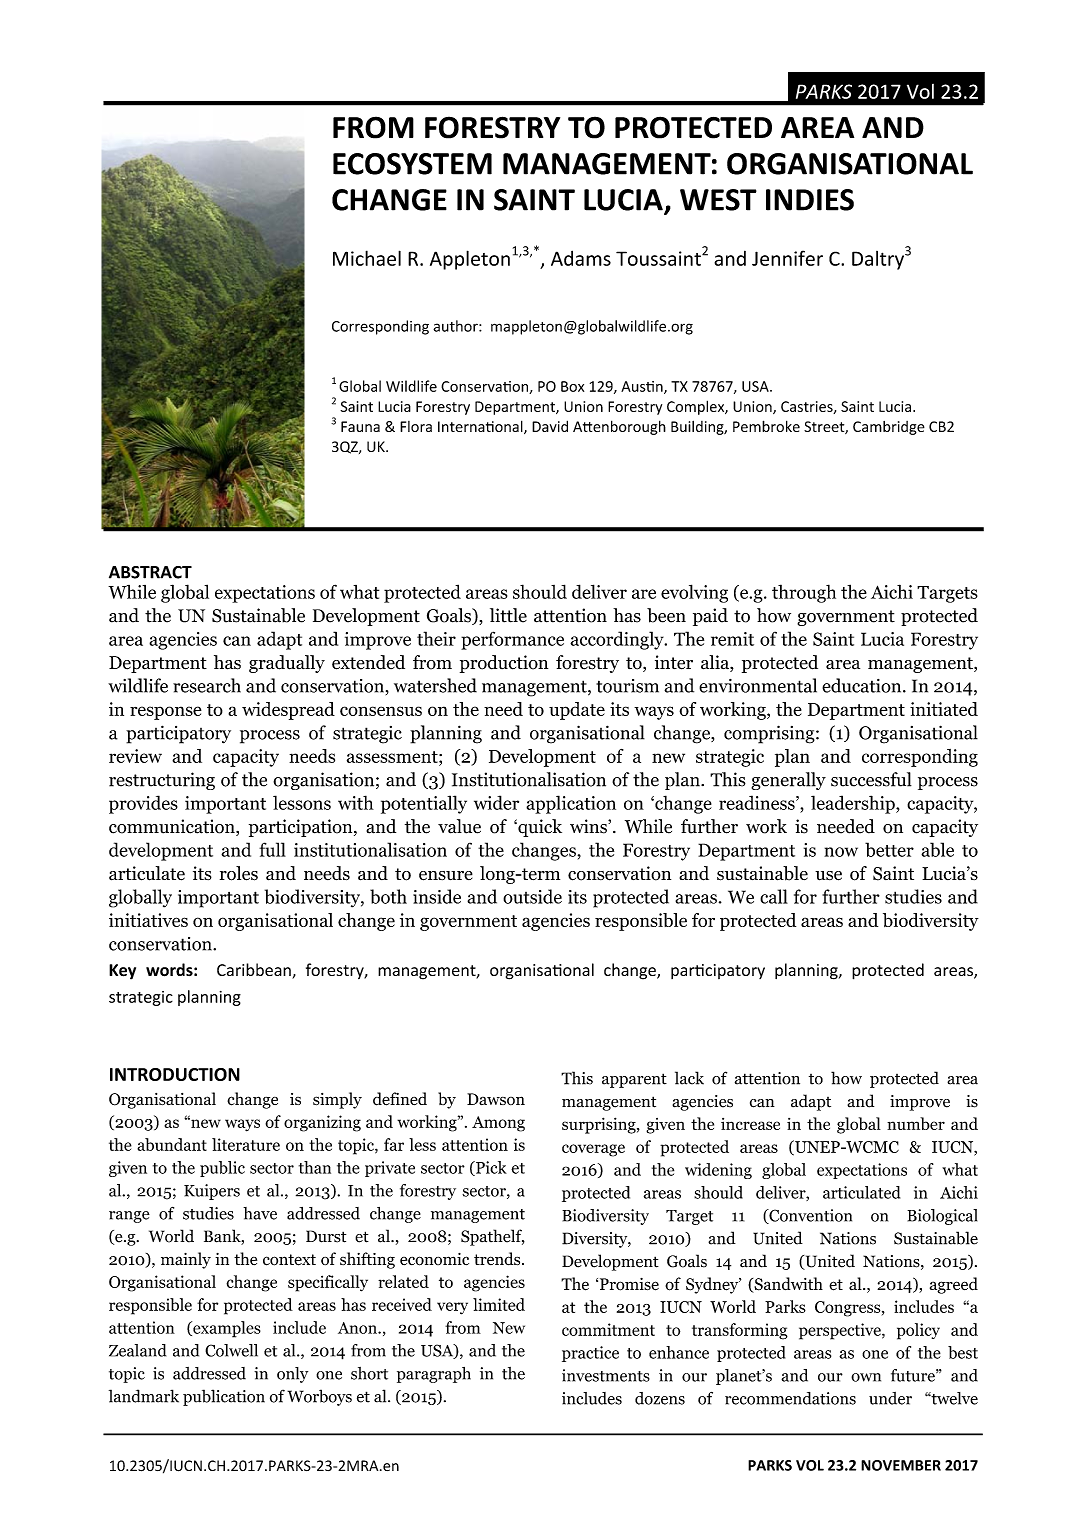 Image resolution: width=1087 pixels, height=1538 pixels. Describe the element at coordinates (367, 258) in the document. I see `Michael` at that location.
